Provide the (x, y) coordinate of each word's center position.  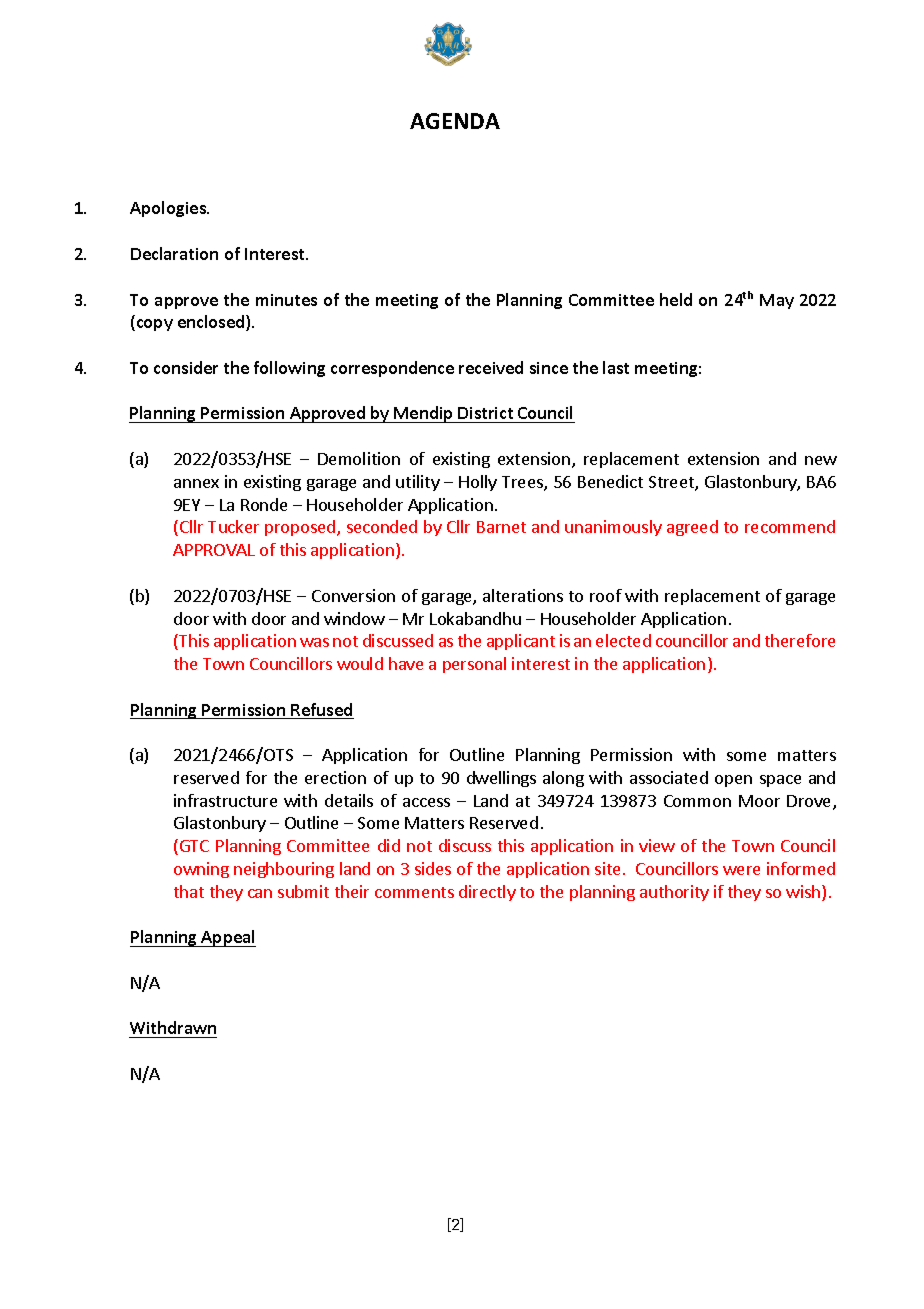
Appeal (227, 938)
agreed (692, 528)
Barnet (501, 527)
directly (487, 893)
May (777, 301)
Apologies (169, 209)
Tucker (233, 526)
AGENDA (455, 121)
